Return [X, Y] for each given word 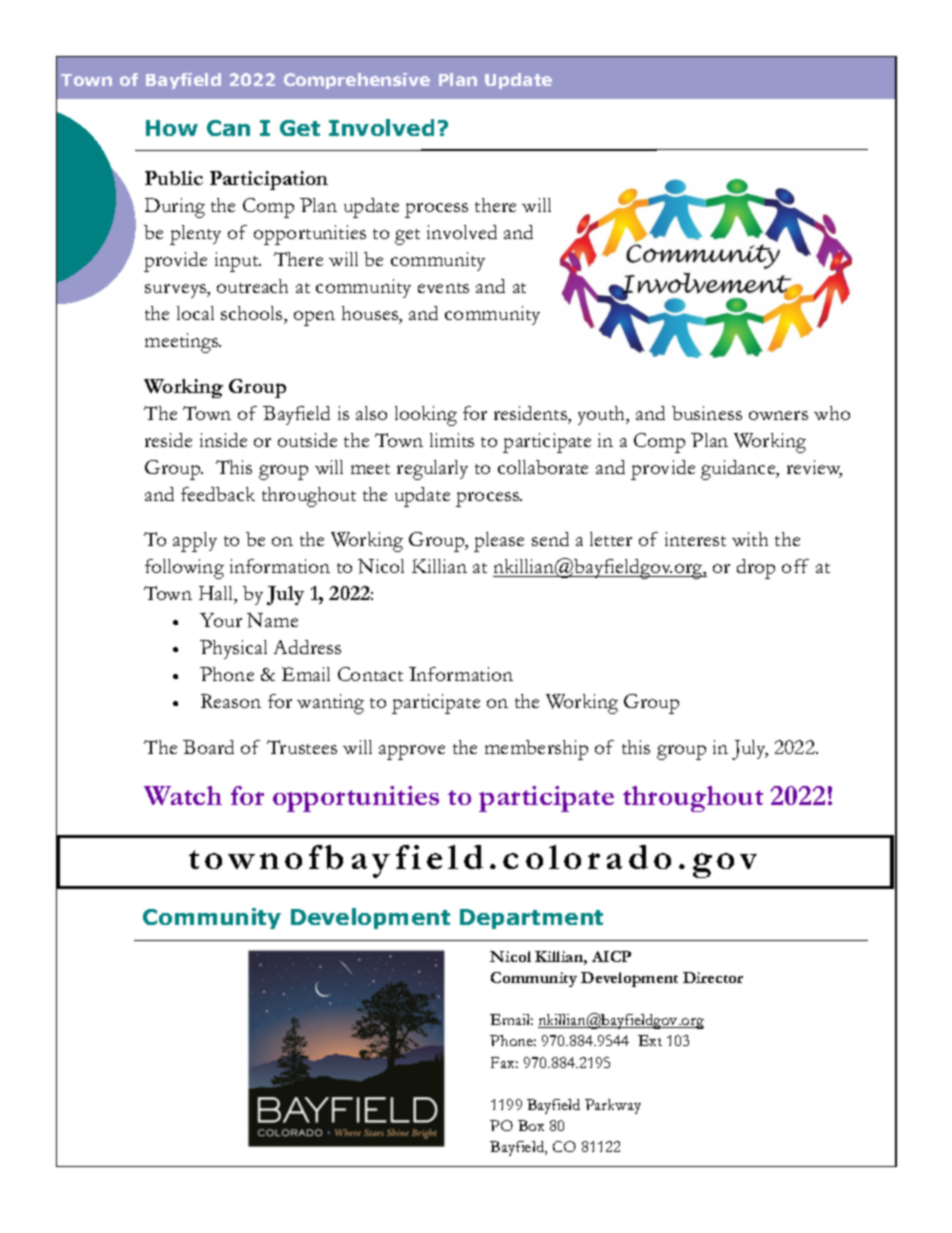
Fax [504, 1062]
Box [531, 1125]
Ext [650, 1040]
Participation [269, 180]
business [707, 413]
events [443, 288]
